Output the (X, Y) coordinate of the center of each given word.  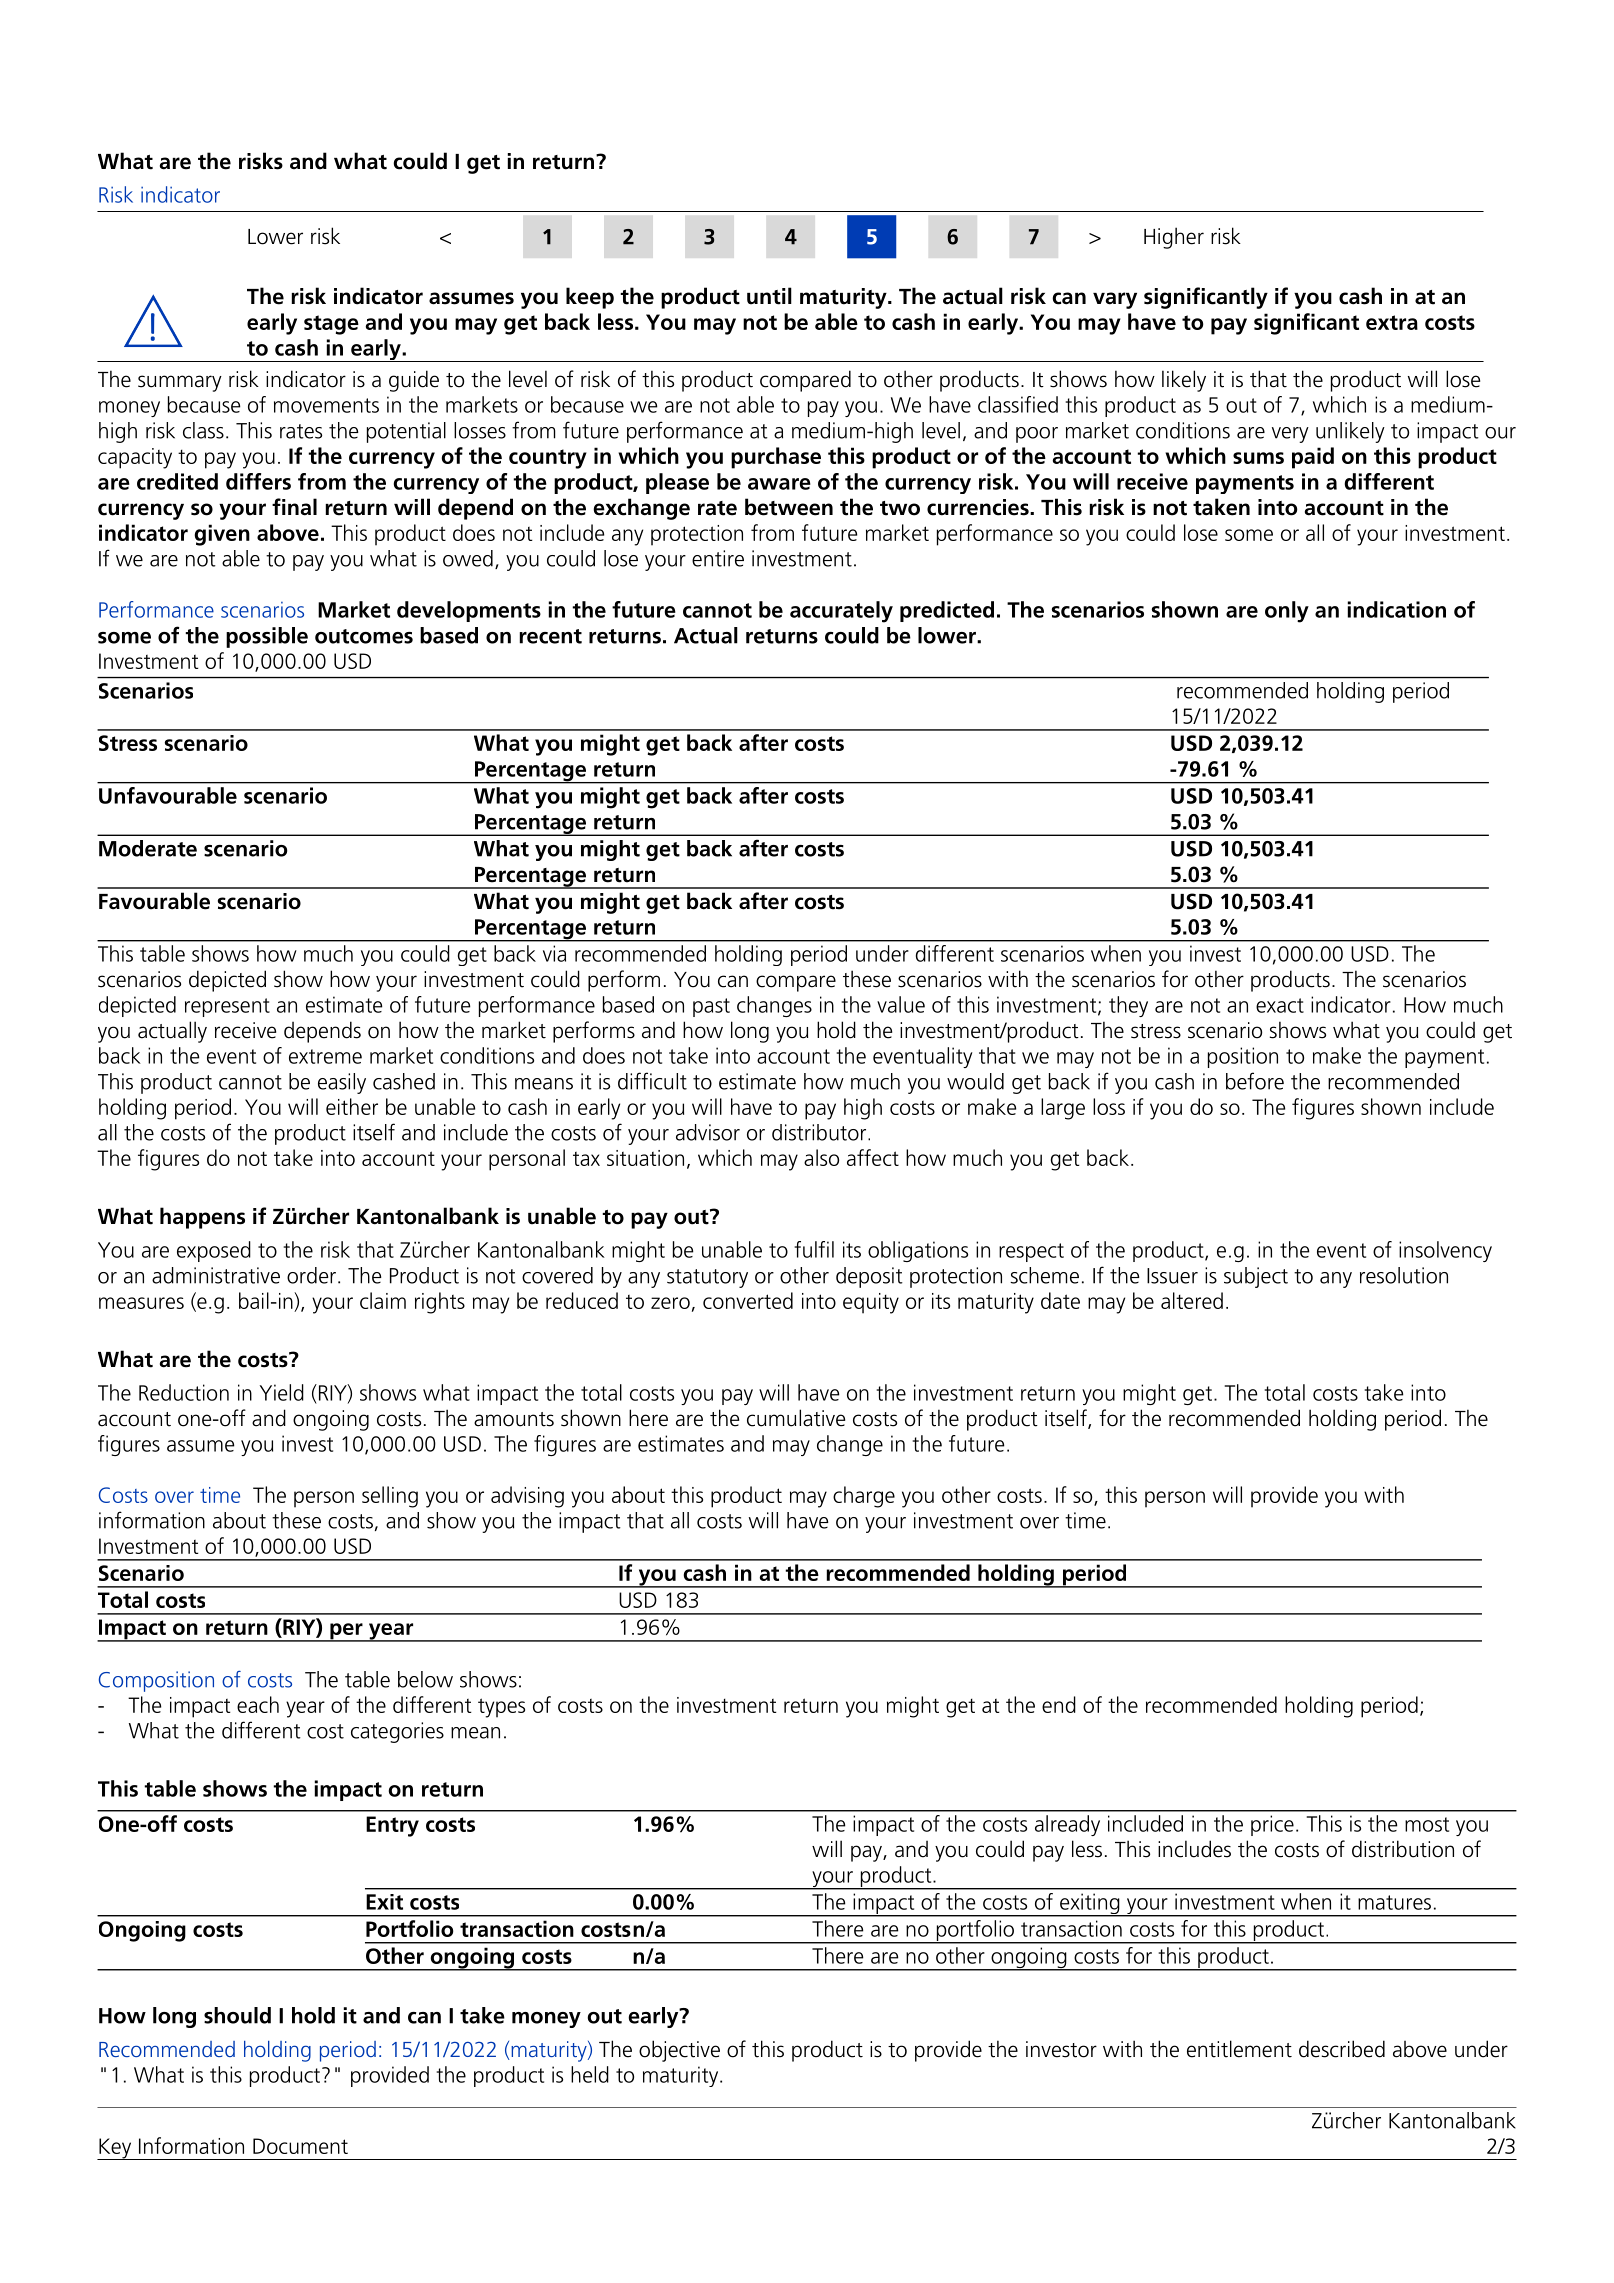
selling (390, 1497)
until (769, 296)
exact (1280, 1005)
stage (331, 325)
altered (1192, 1300)
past (711, 1007)
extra (1392, 322)
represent (227, 1007)
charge (864, 1497)
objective (679, 2051)
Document (300, 2146)
